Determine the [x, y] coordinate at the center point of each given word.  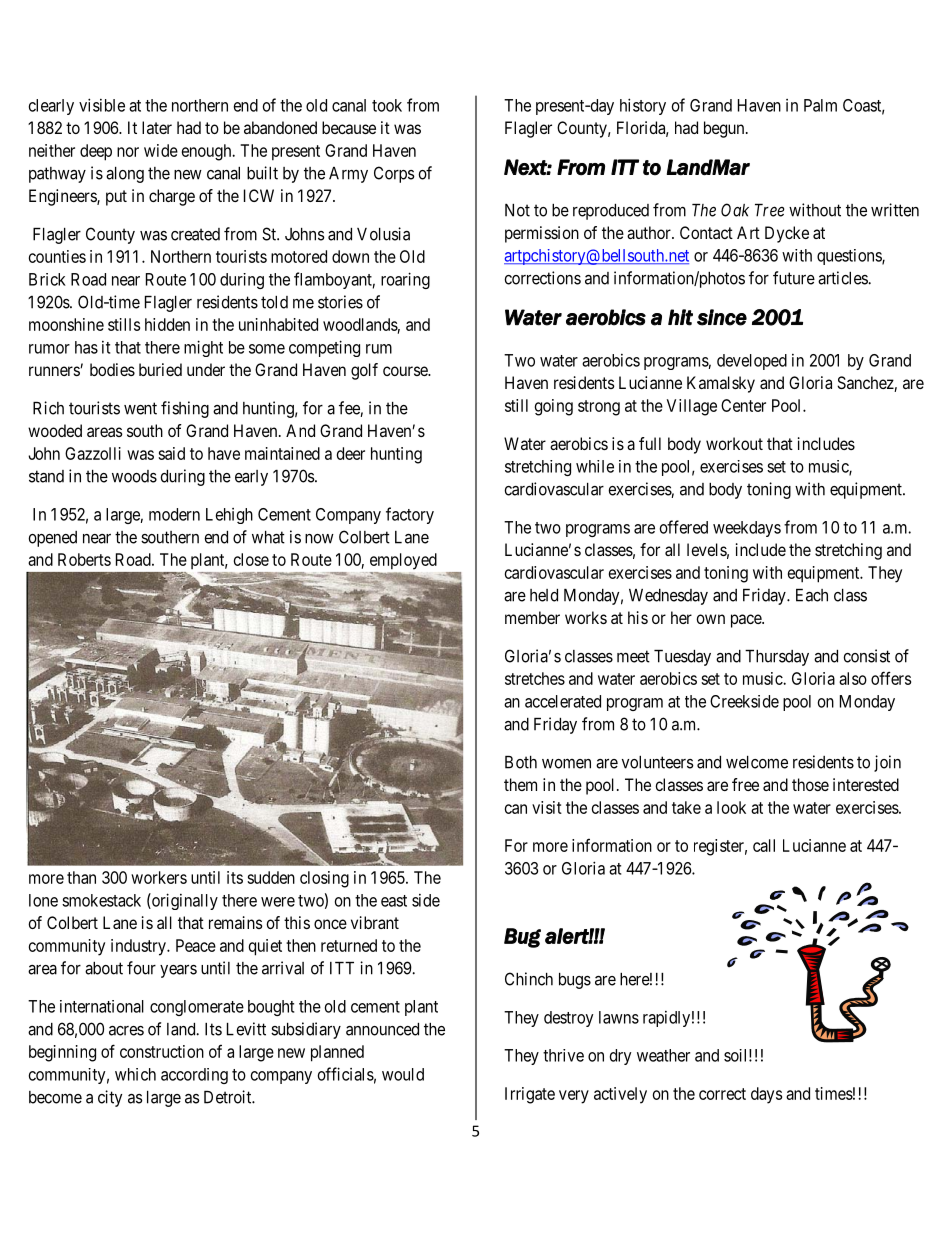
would [403, 1074]
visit [547, 807]
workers [159, 877]
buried [160, 369]
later [157, 127]
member [532, 617]
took [387, 105]
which [135, 1074]
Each [812, 595]
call [764, 845]
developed [752, 362]
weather [663, 1055]
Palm [820, 105]
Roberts [84, 559]
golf [364, 371]
